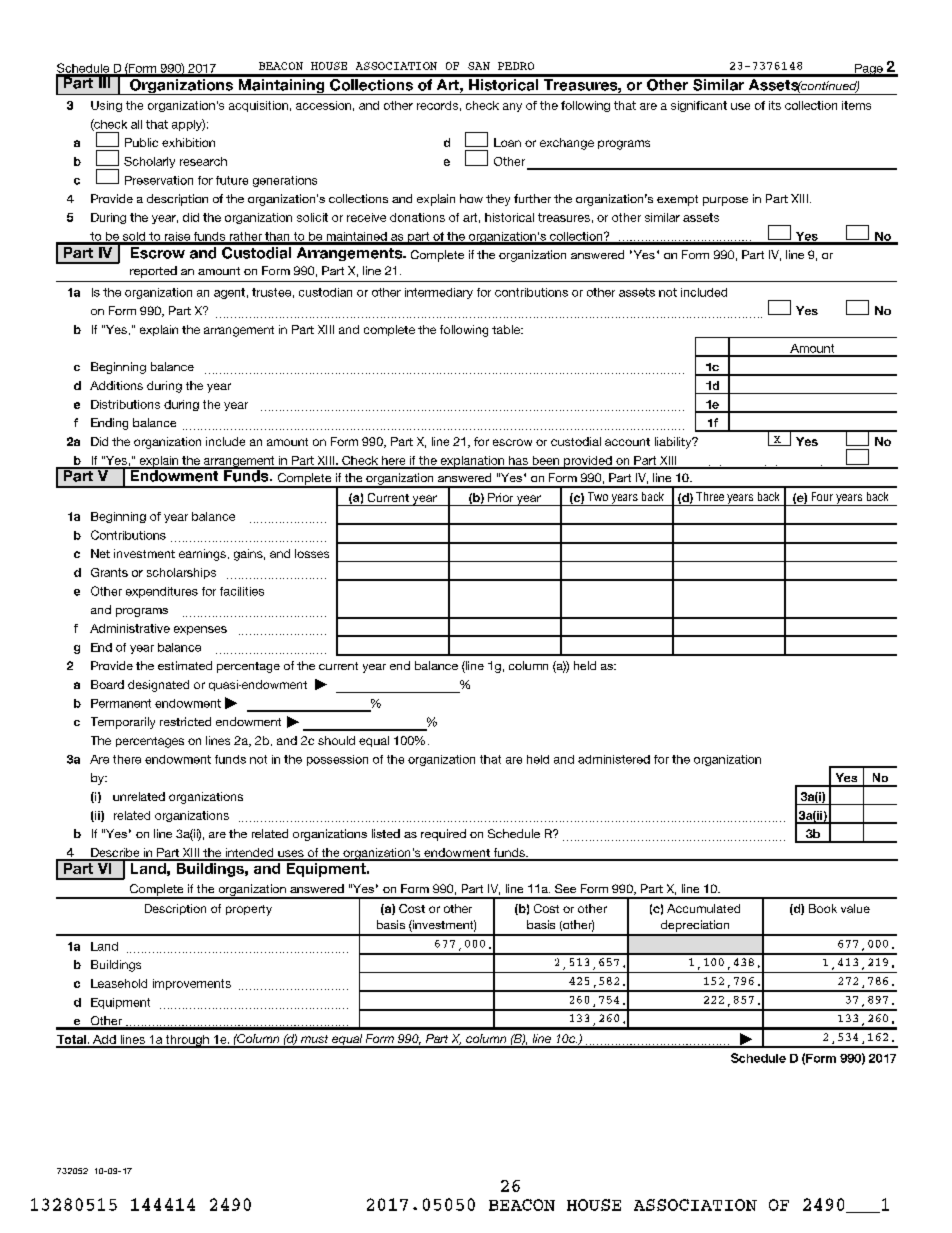  What do you see at coordinates (775, 105) in the page?
I see `its` at bounding box center [775, 105].
